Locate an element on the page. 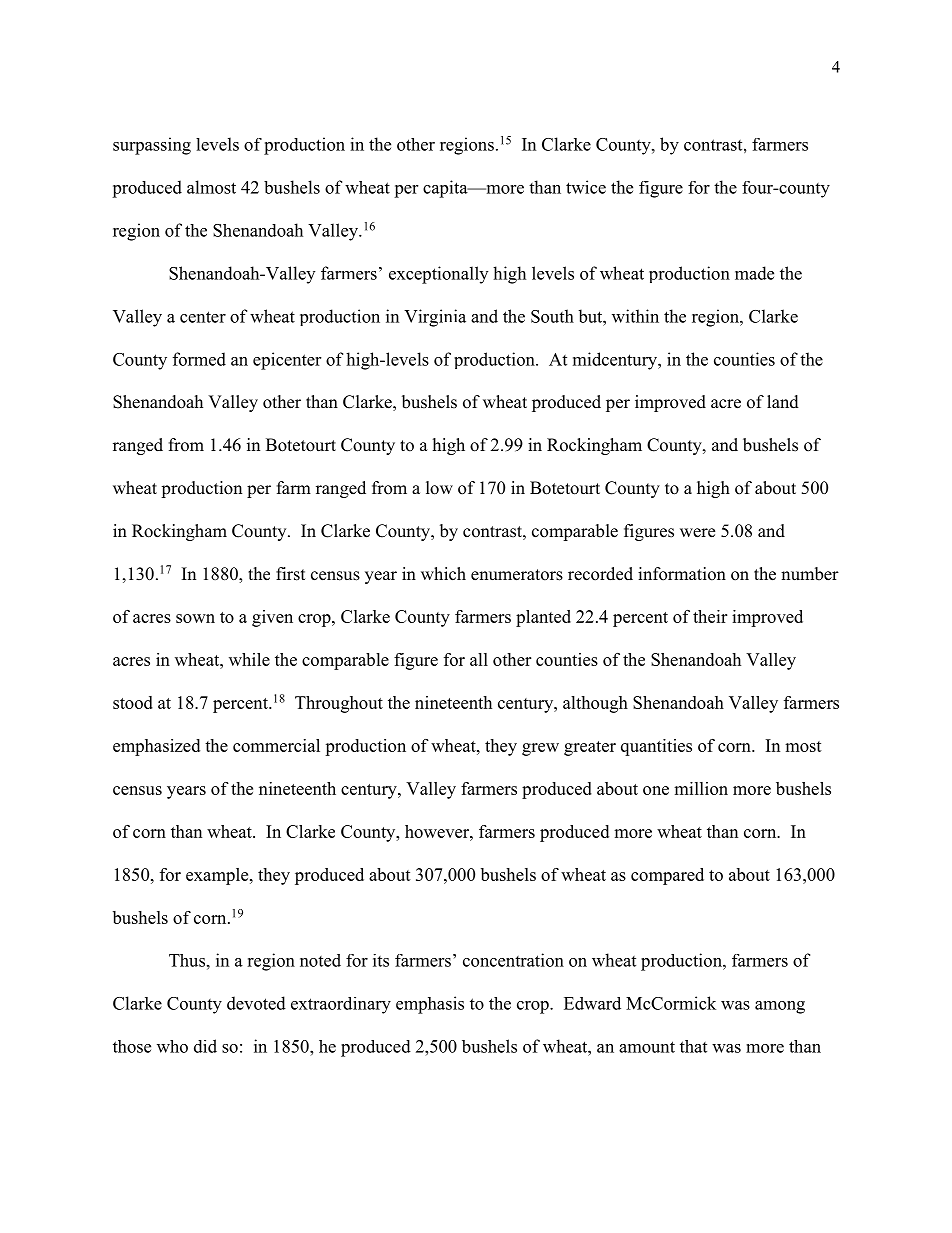 This document has height=1233, width=952. twice is located at coordinates (586, 187).
